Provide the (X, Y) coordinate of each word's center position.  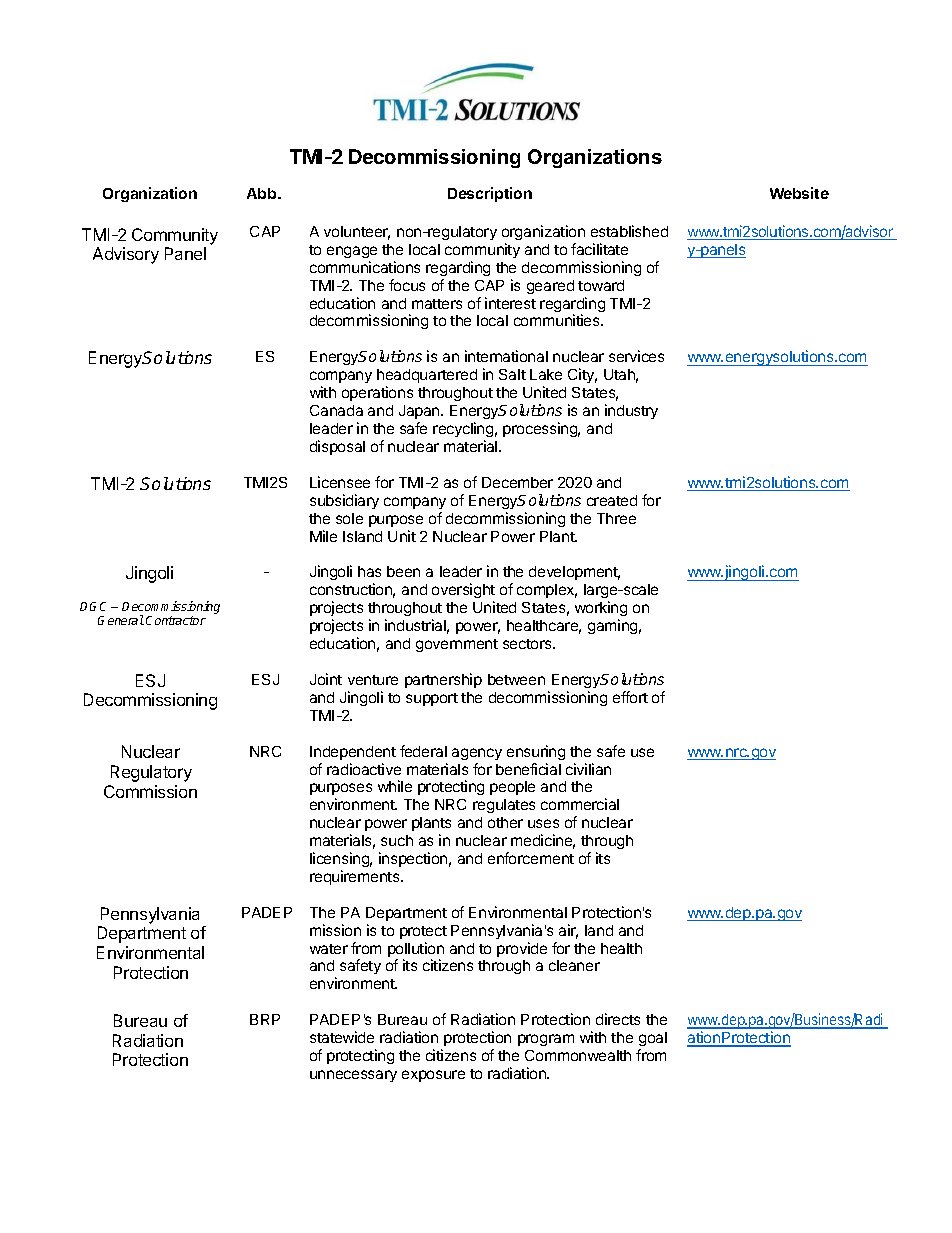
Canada (336, 410)
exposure (433, 1076)
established (629, 231)
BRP (265, 1019)
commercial (580, 804)
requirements (356, 877)
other (505, 822)
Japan (420, 412)
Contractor (176, 620)
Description (490, 194)
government (457, 645)
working (601, 608)
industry (631, 411)
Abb (263, 193)
